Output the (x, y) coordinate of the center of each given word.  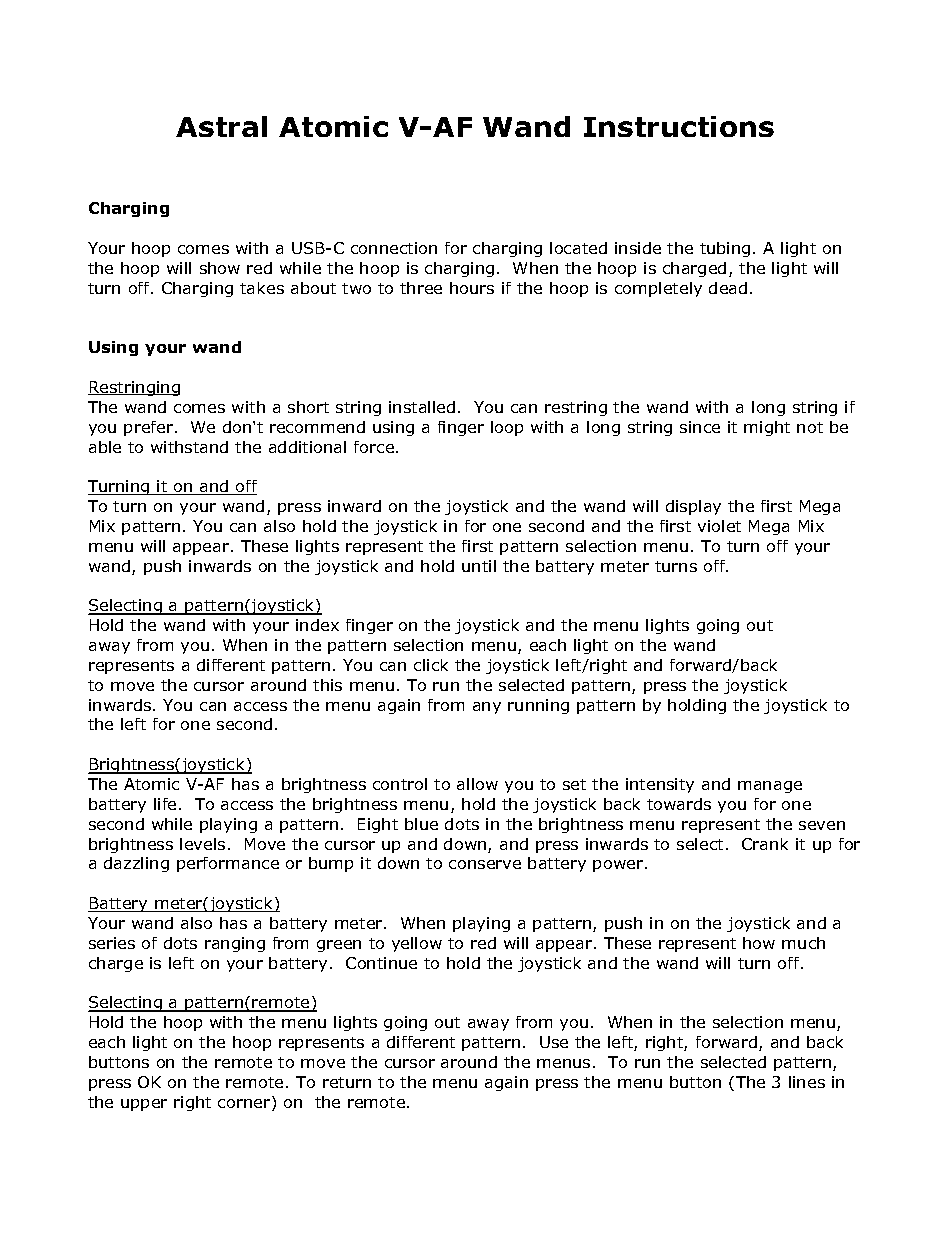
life (165, 804)
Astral (221, 126)
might (767, 428)
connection (394, 248)
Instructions (679, 126)
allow (477, 784)
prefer (150, 428)
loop (507, 428)
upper (144, 1105)
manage (770, 787)
